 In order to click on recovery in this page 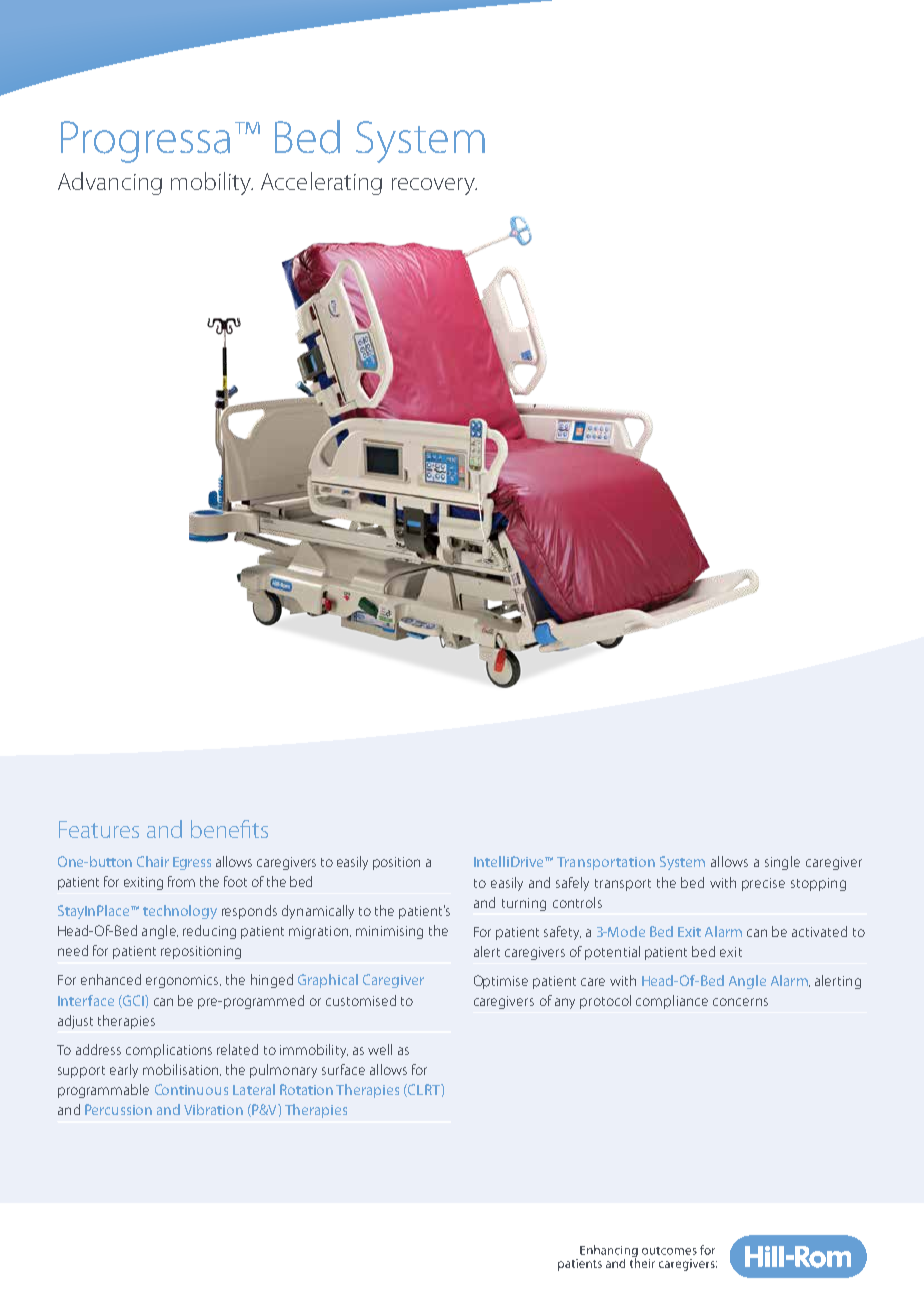, I will do `click(434, 186)`.
